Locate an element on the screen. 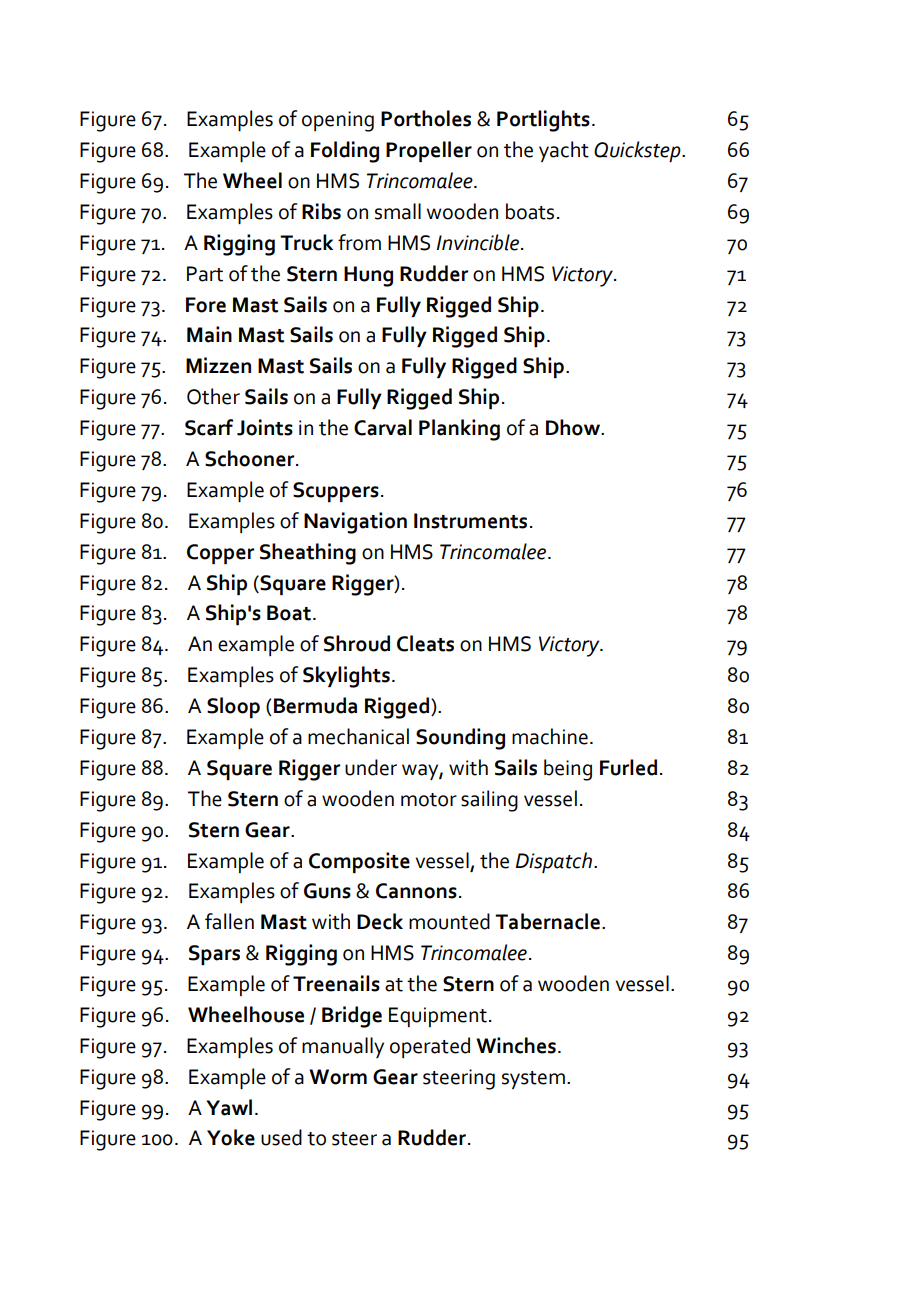 The height and width of the screenshot is (1313, 924). yacht is located at coordinates (564, 151).
